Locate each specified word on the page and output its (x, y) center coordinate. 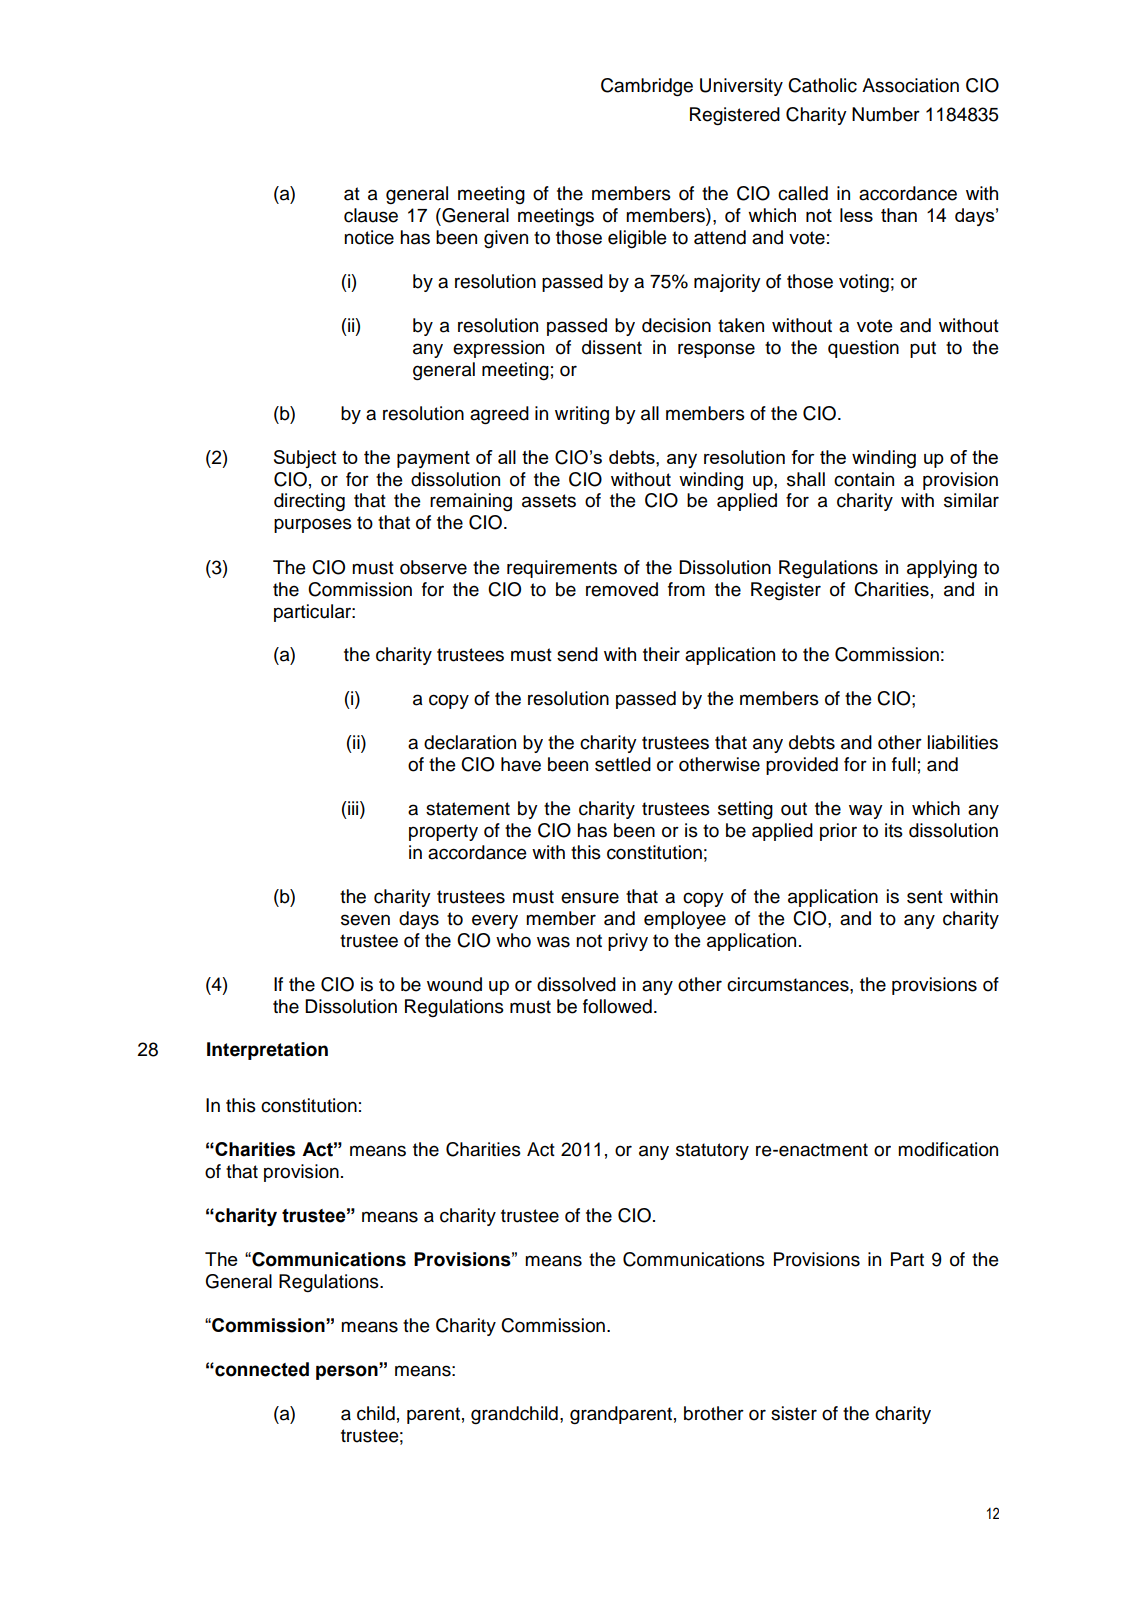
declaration (470, 742)
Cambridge (647, 87)
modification (948, 1149)
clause (371, 215)
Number (886, 114)
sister (794, 1413)
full (903, 764)
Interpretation (267, 1051)
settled (623, 764)
